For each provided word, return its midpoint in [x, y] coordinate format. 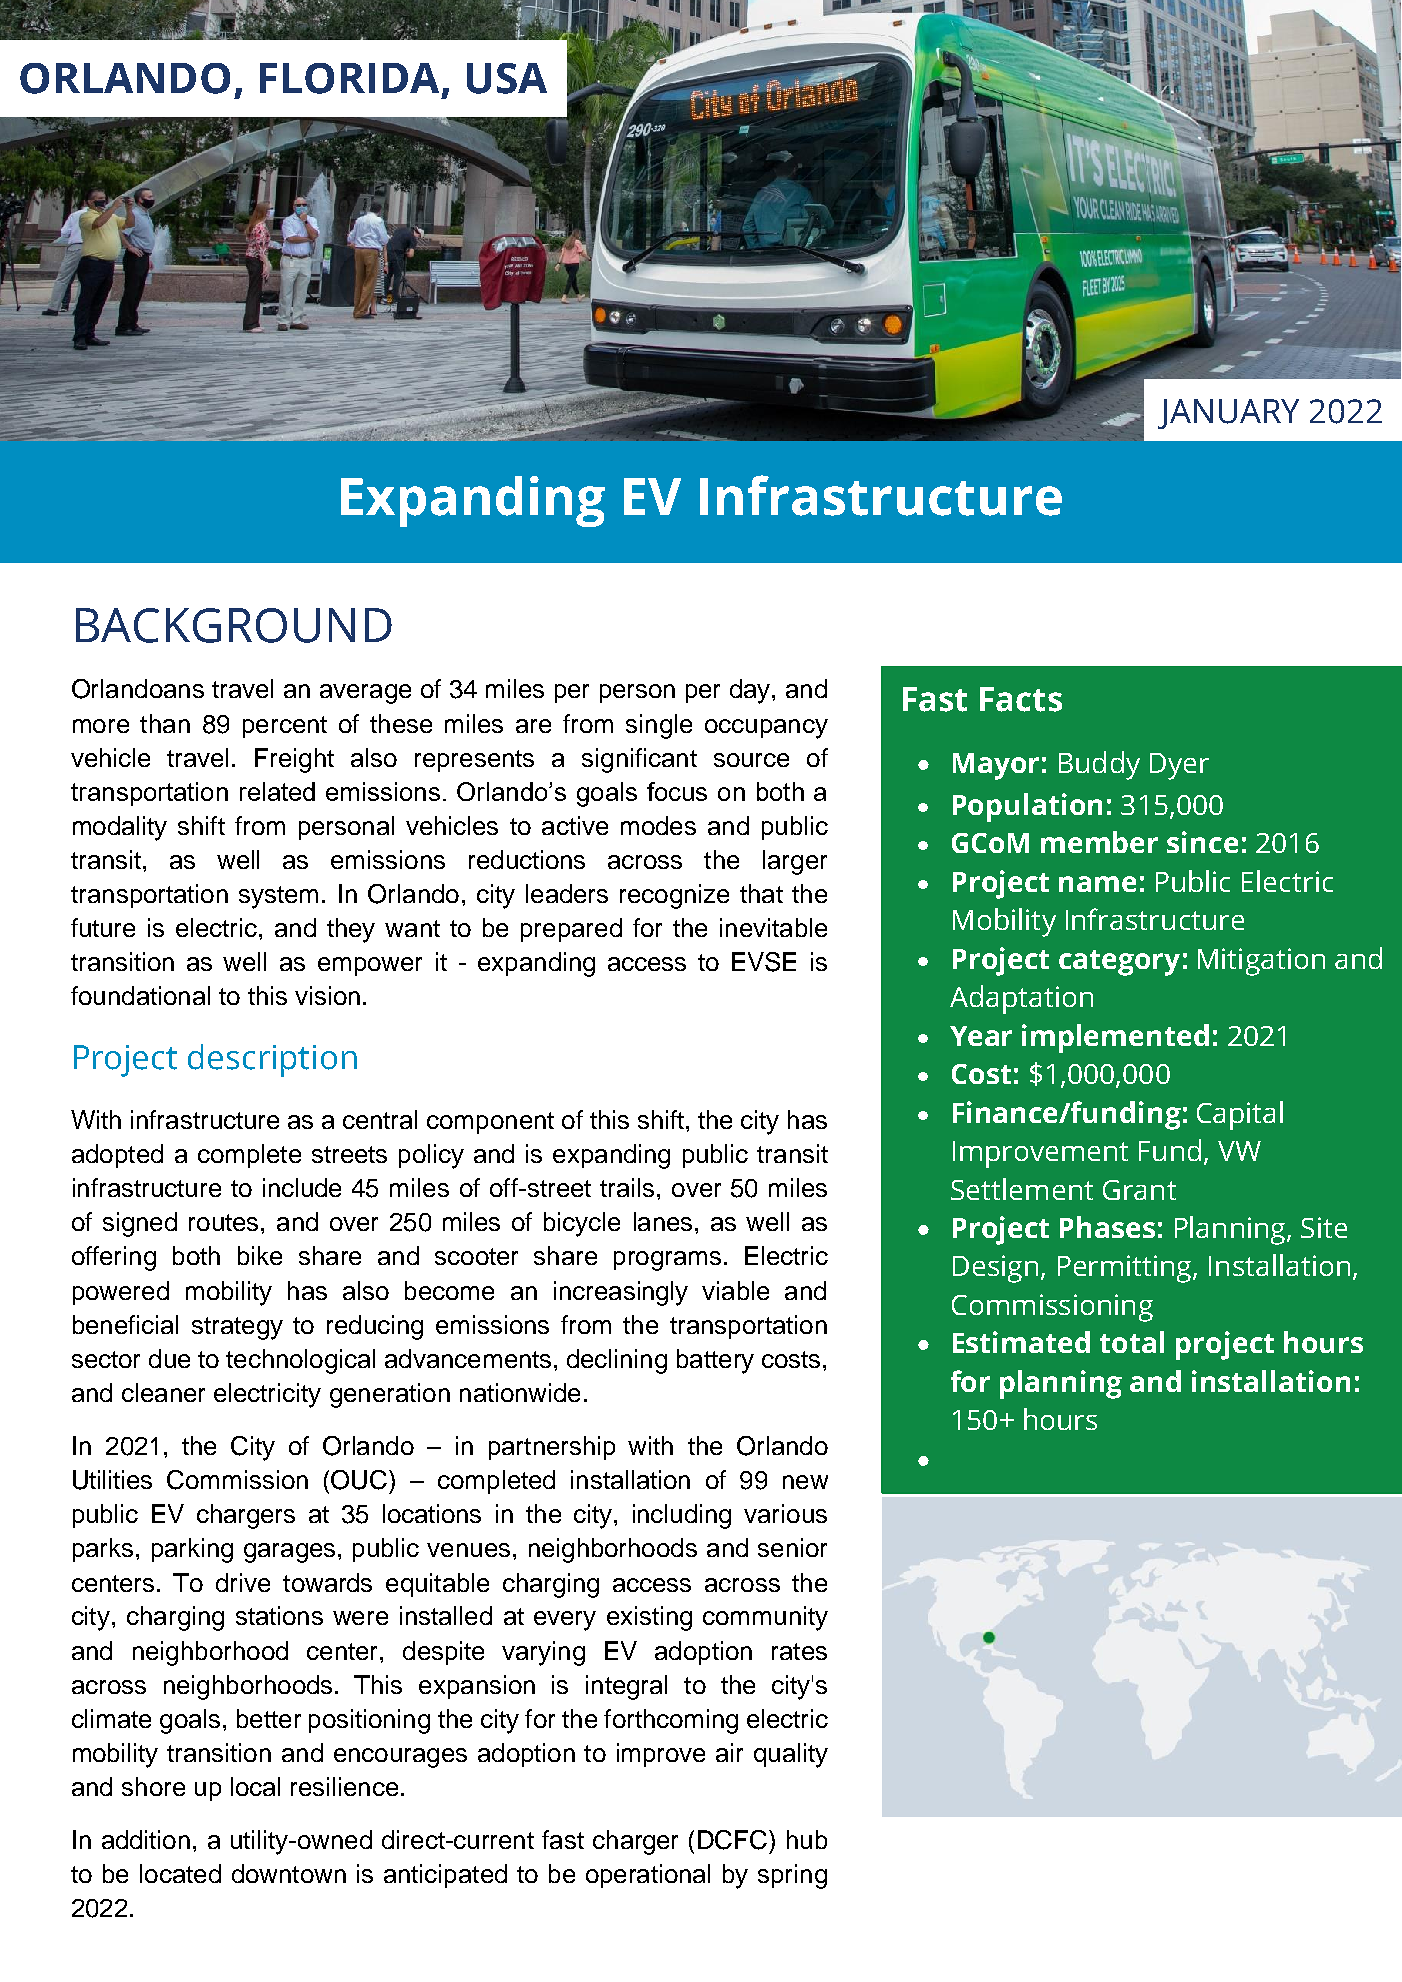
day [751, 691]
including [682, 1516]
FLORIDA [349, 78]
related [277, 791]
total [1132, 1342]
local [255, 1786]
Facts [1021, 699]
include [302, 1187]
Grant [1139, 1190]
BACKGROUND [234, 625]
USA [507, 78]
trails [627, 1187]
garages [289, 1553]
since [1202, 842]
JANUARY [1228, 414]
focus [677, 791]
